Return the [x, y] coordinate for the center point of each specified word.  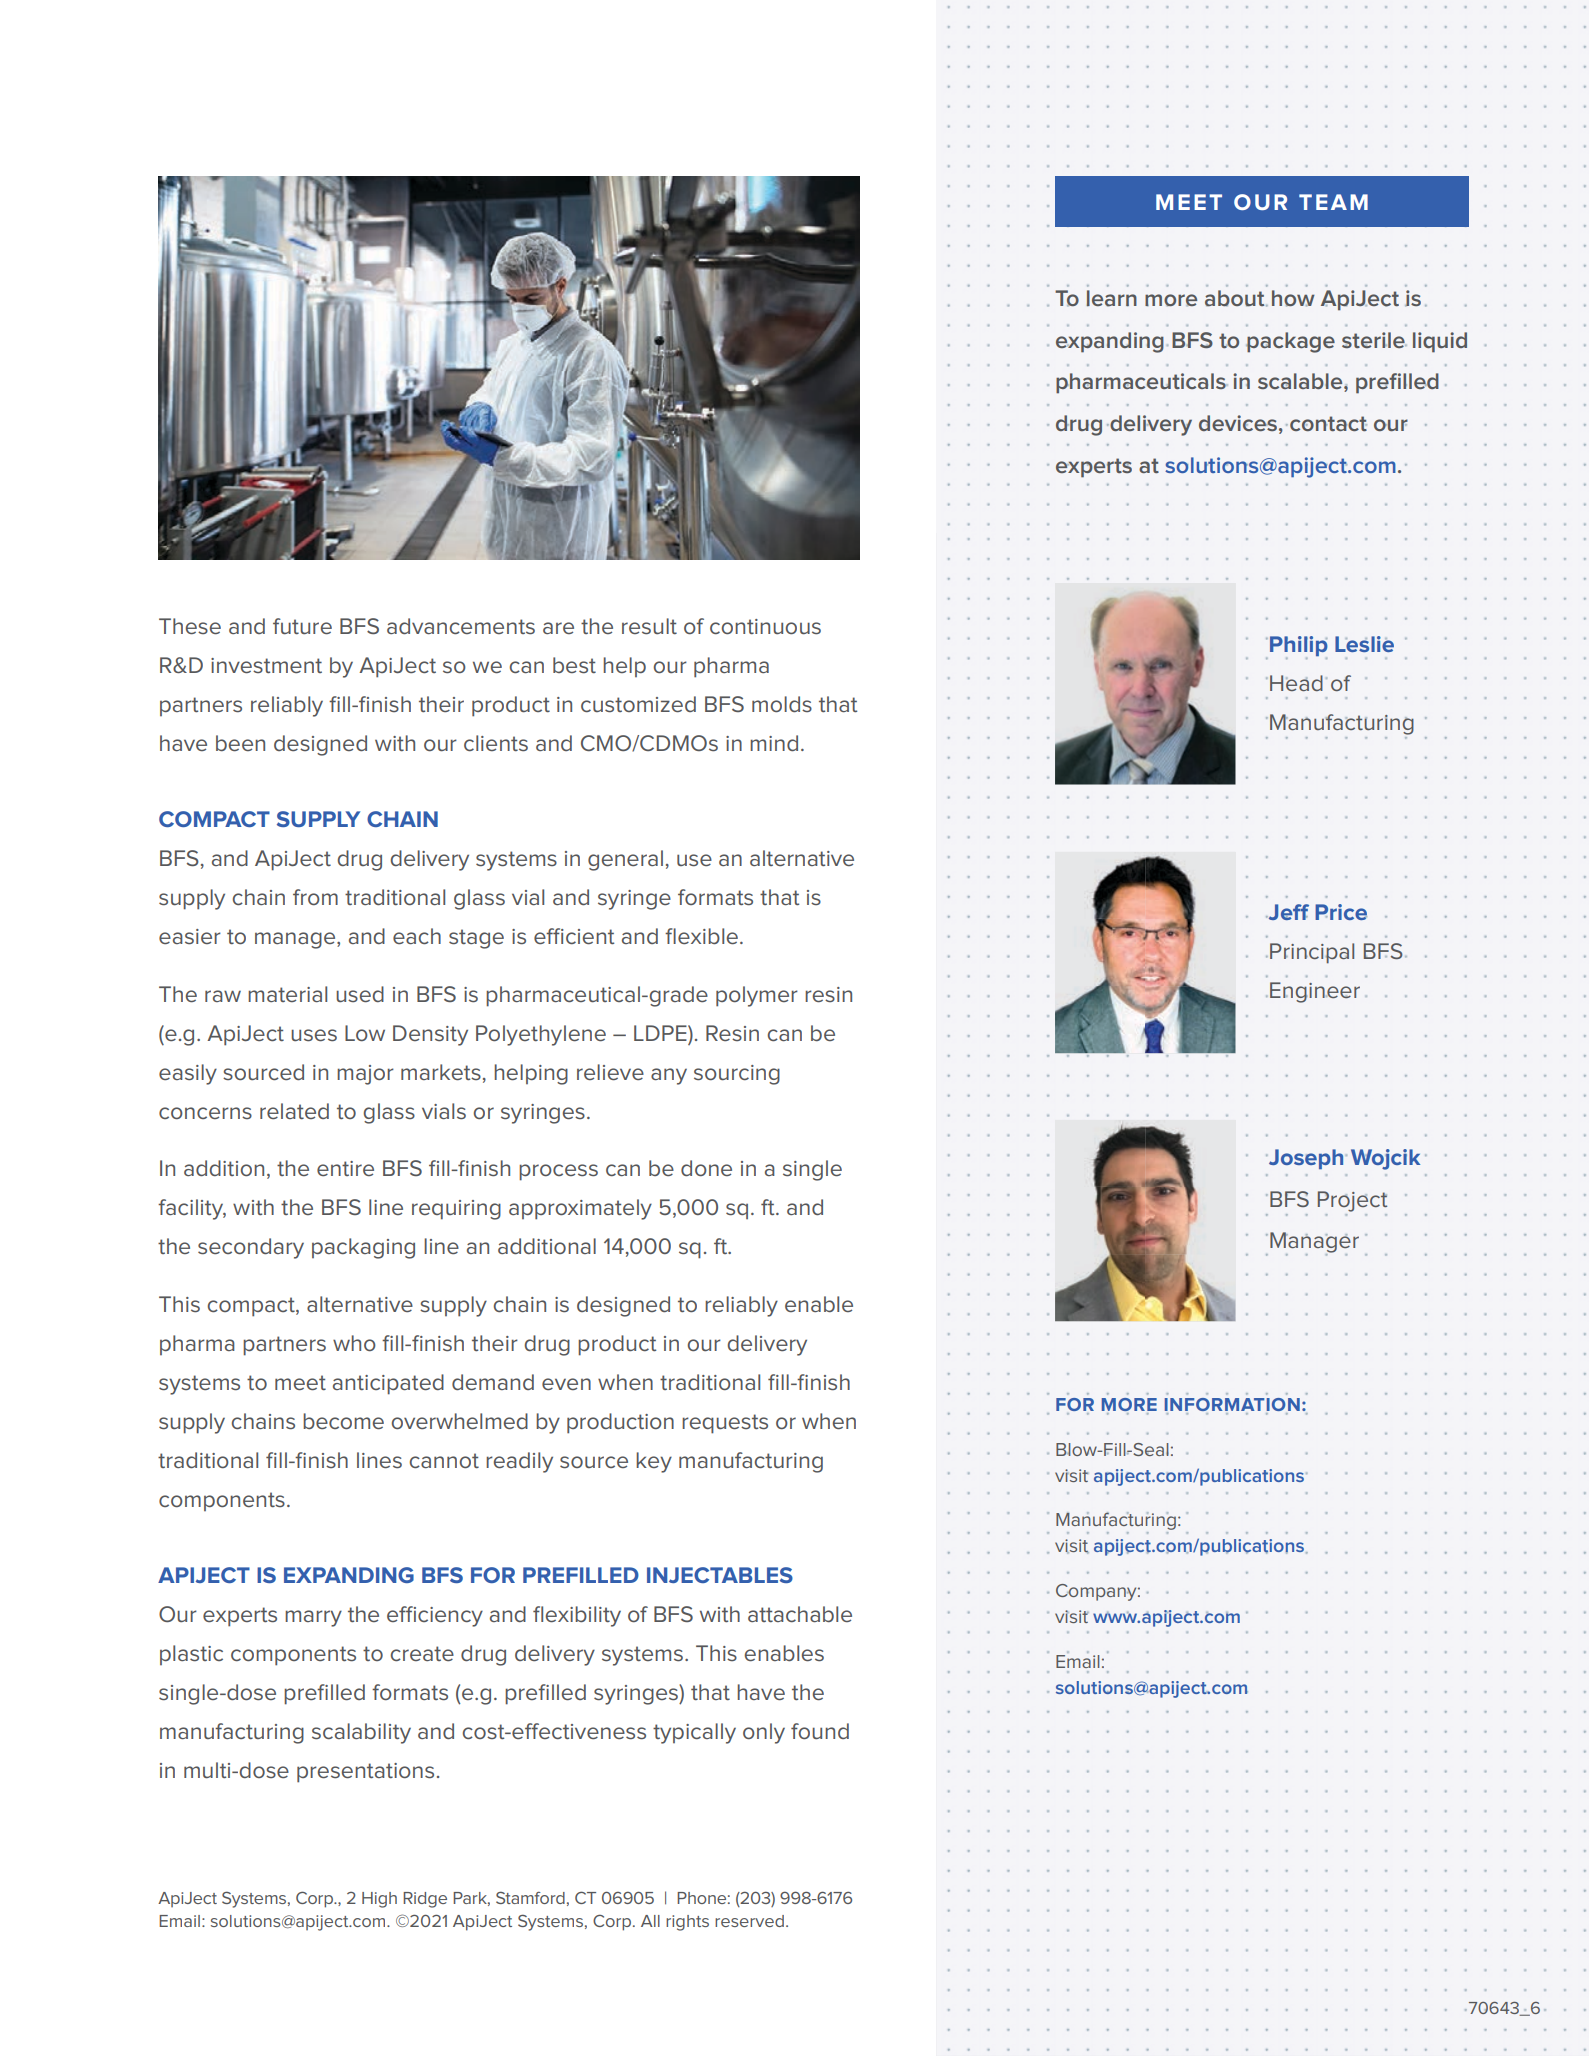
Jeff [1287, 912]
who [354, 1343]
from [315, 897]
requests [725, 1424]
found [820, 1731]
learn [1111, 298]
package [1290, 342]
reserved [749, 1921]
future [302, 626]
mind [774, 743]
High [379, 1900]
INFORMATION [1232, 1406]
